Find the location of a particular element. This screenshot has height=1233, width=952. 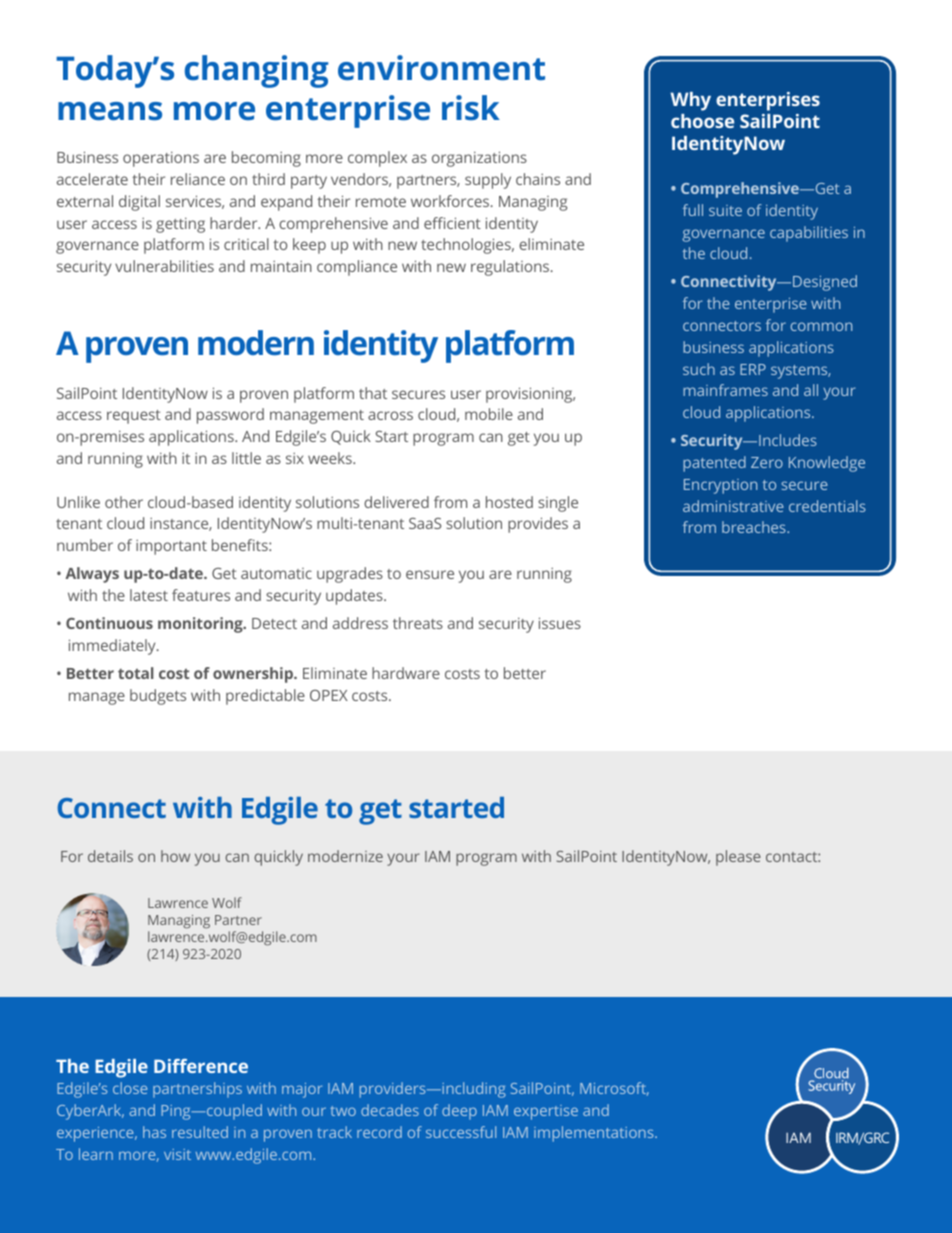

has is located at coordinates (154, 1132).
